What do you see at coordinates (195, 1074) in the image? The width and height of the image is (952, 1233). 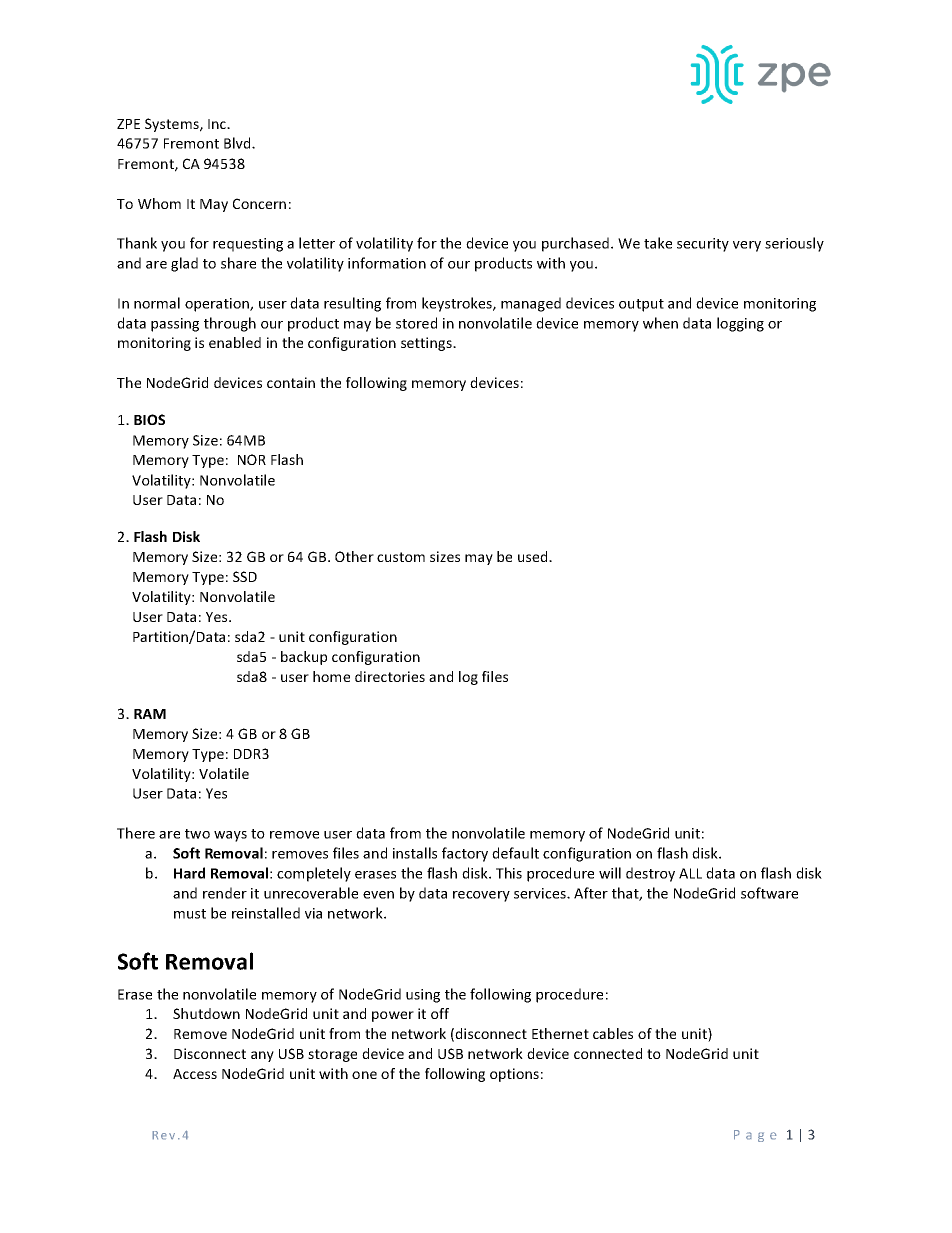 I see `Access` at bounding box center [195, 1074].
